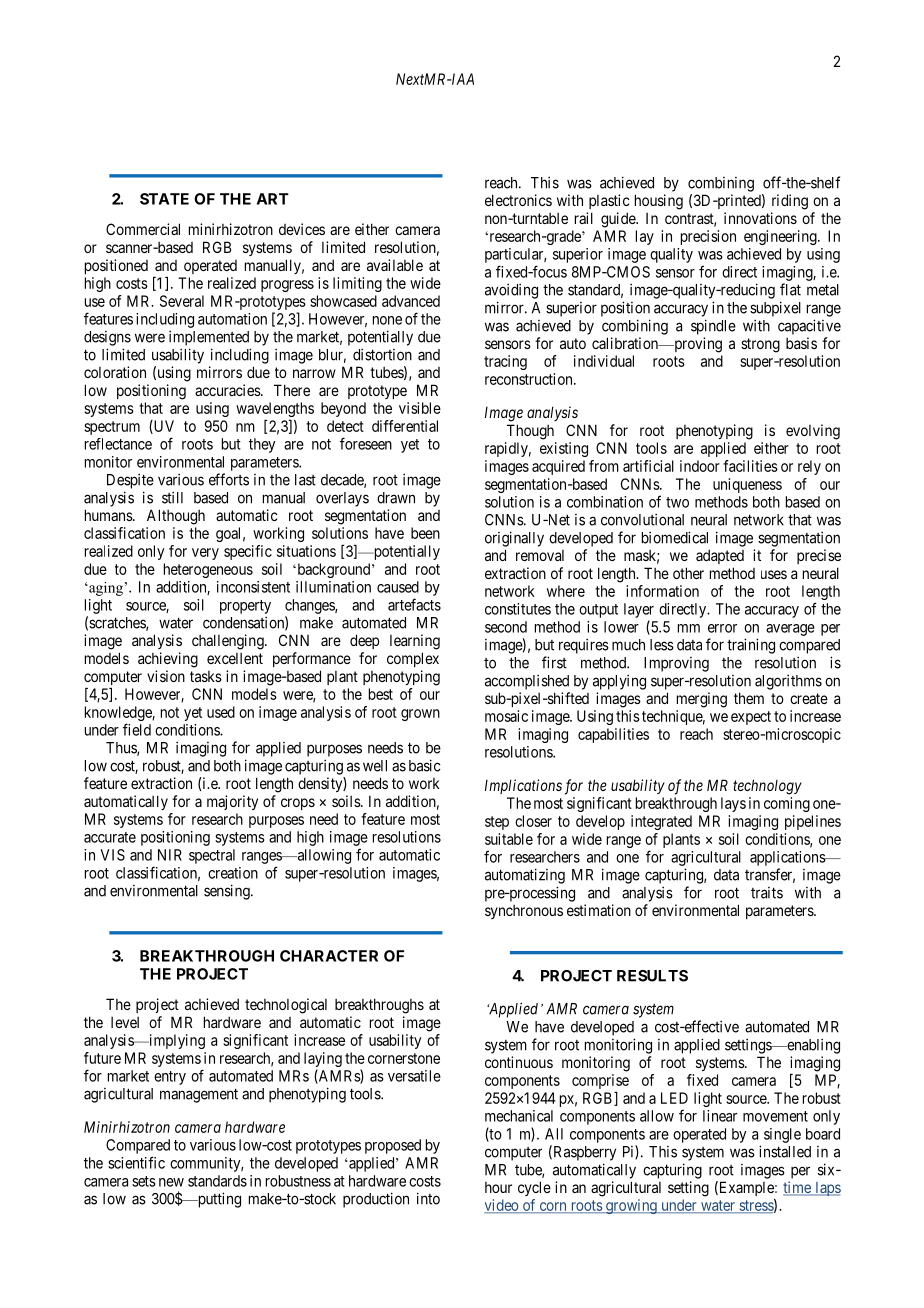 The image size is (924, 1308). I want to click on error, so click(722, 628).
